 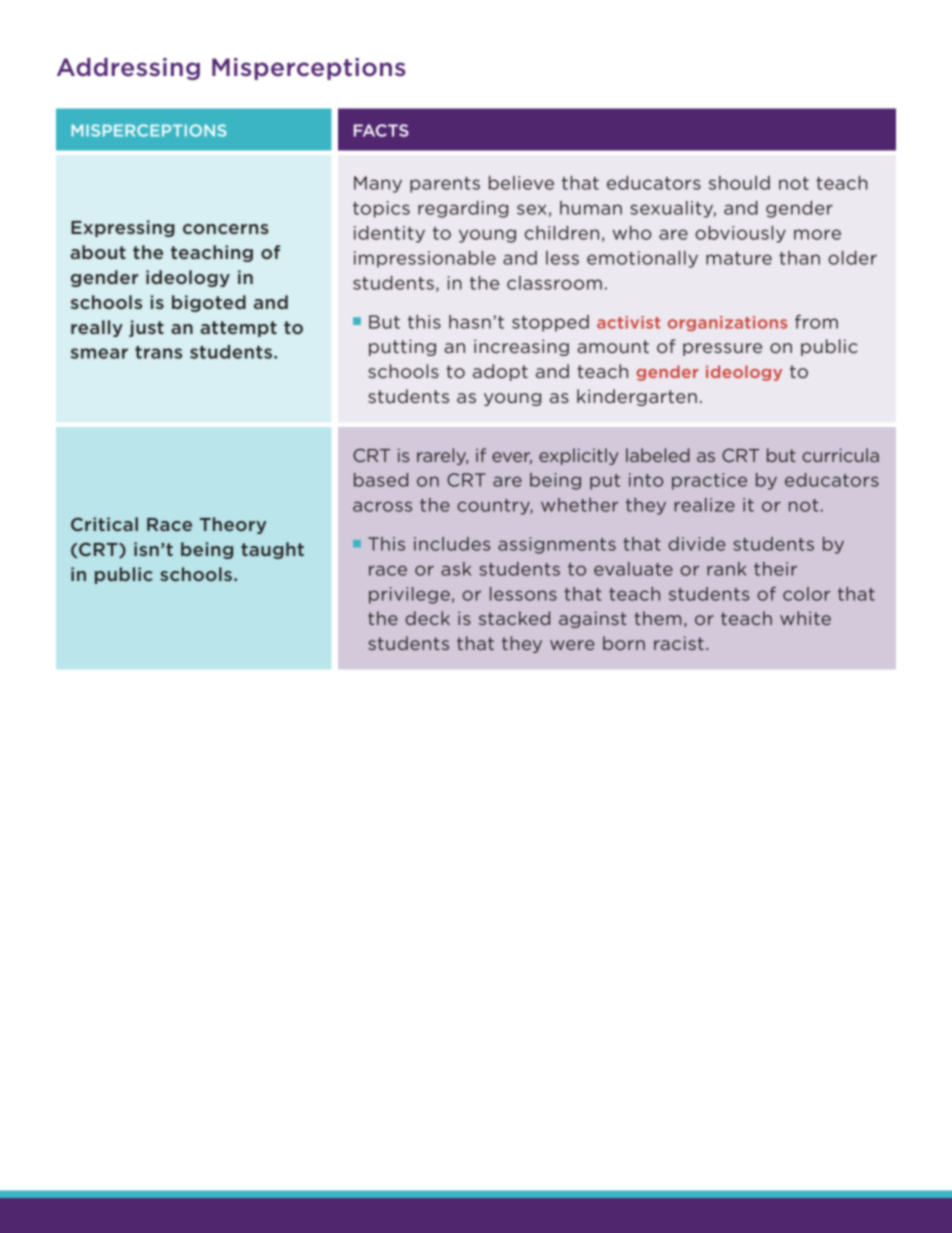 What do you see at coordinates (739, 183) in the page?
I see `should` at bounding box center [739, 183].
